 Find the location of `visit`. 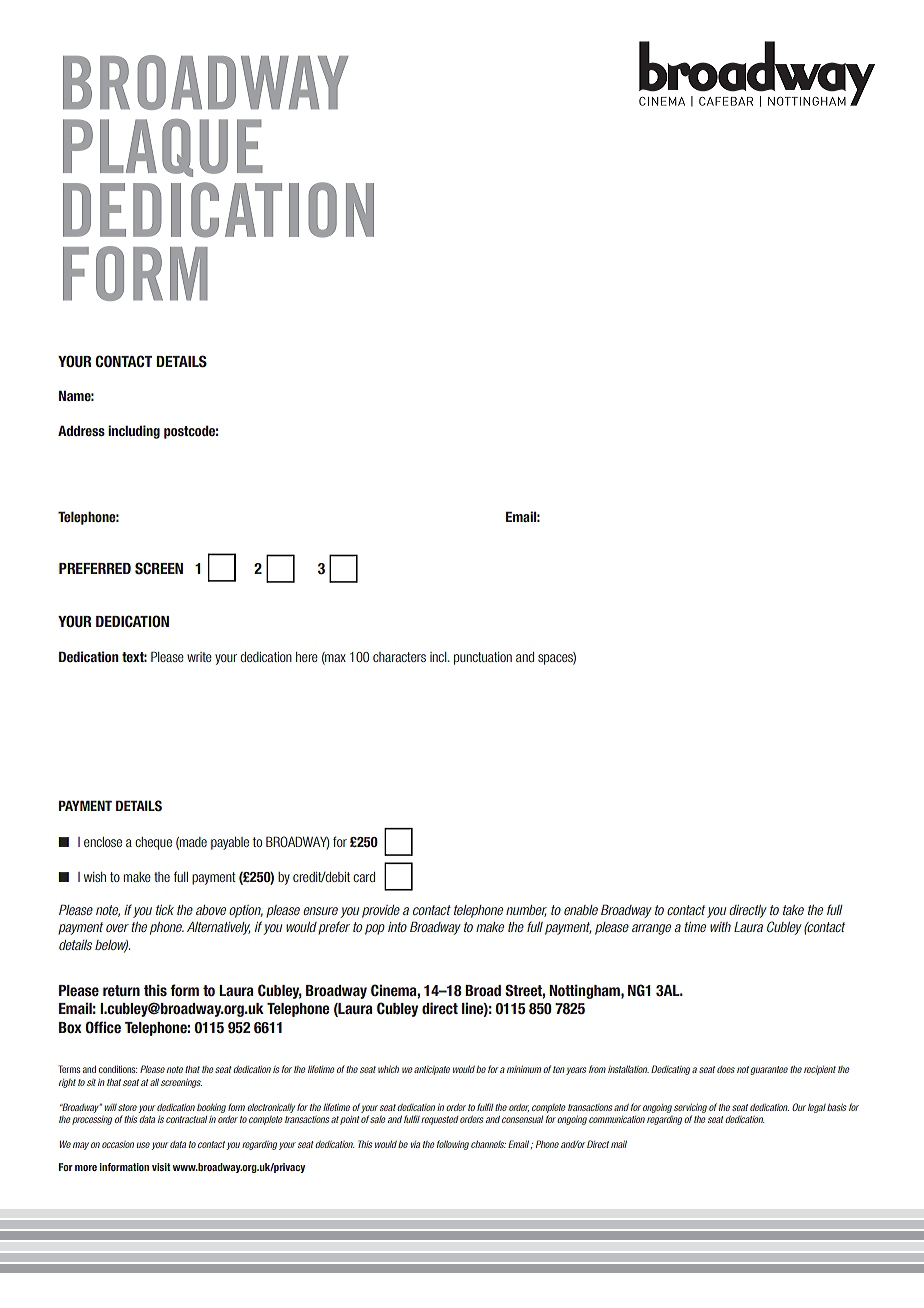

visit is located at coordinates (161, 1167).
